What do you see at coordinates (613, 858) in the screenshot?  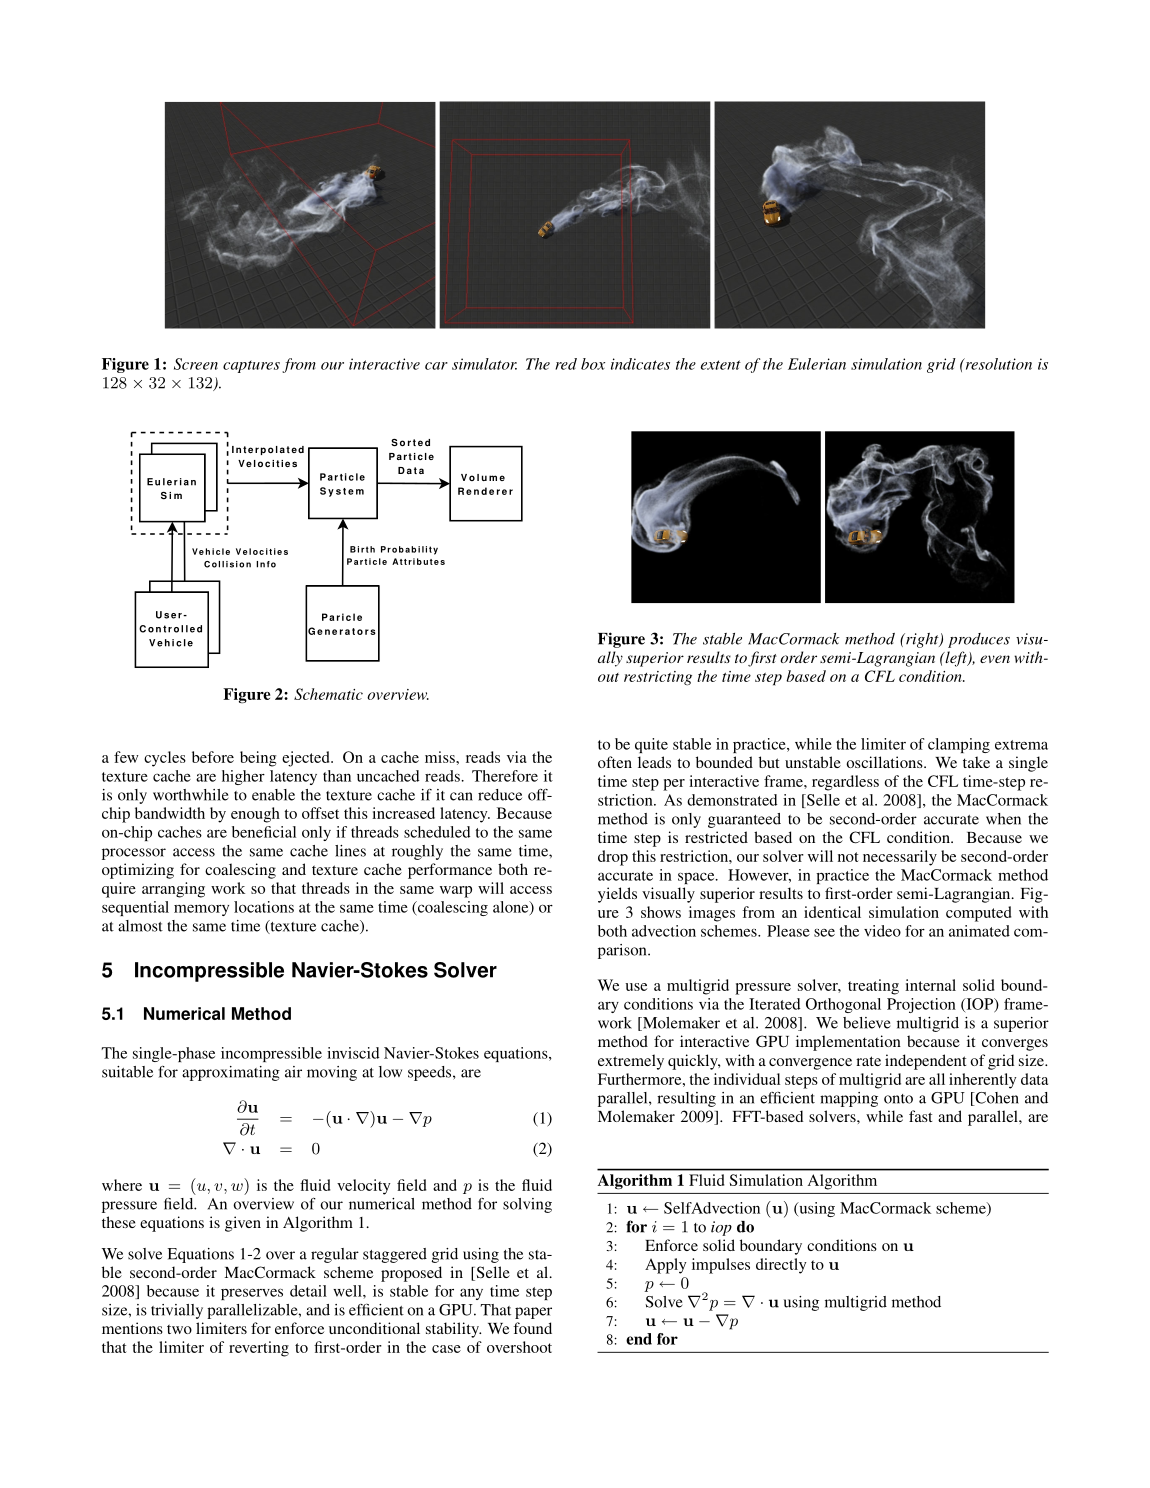 I see `drop` at bounding box center [613, 858].
